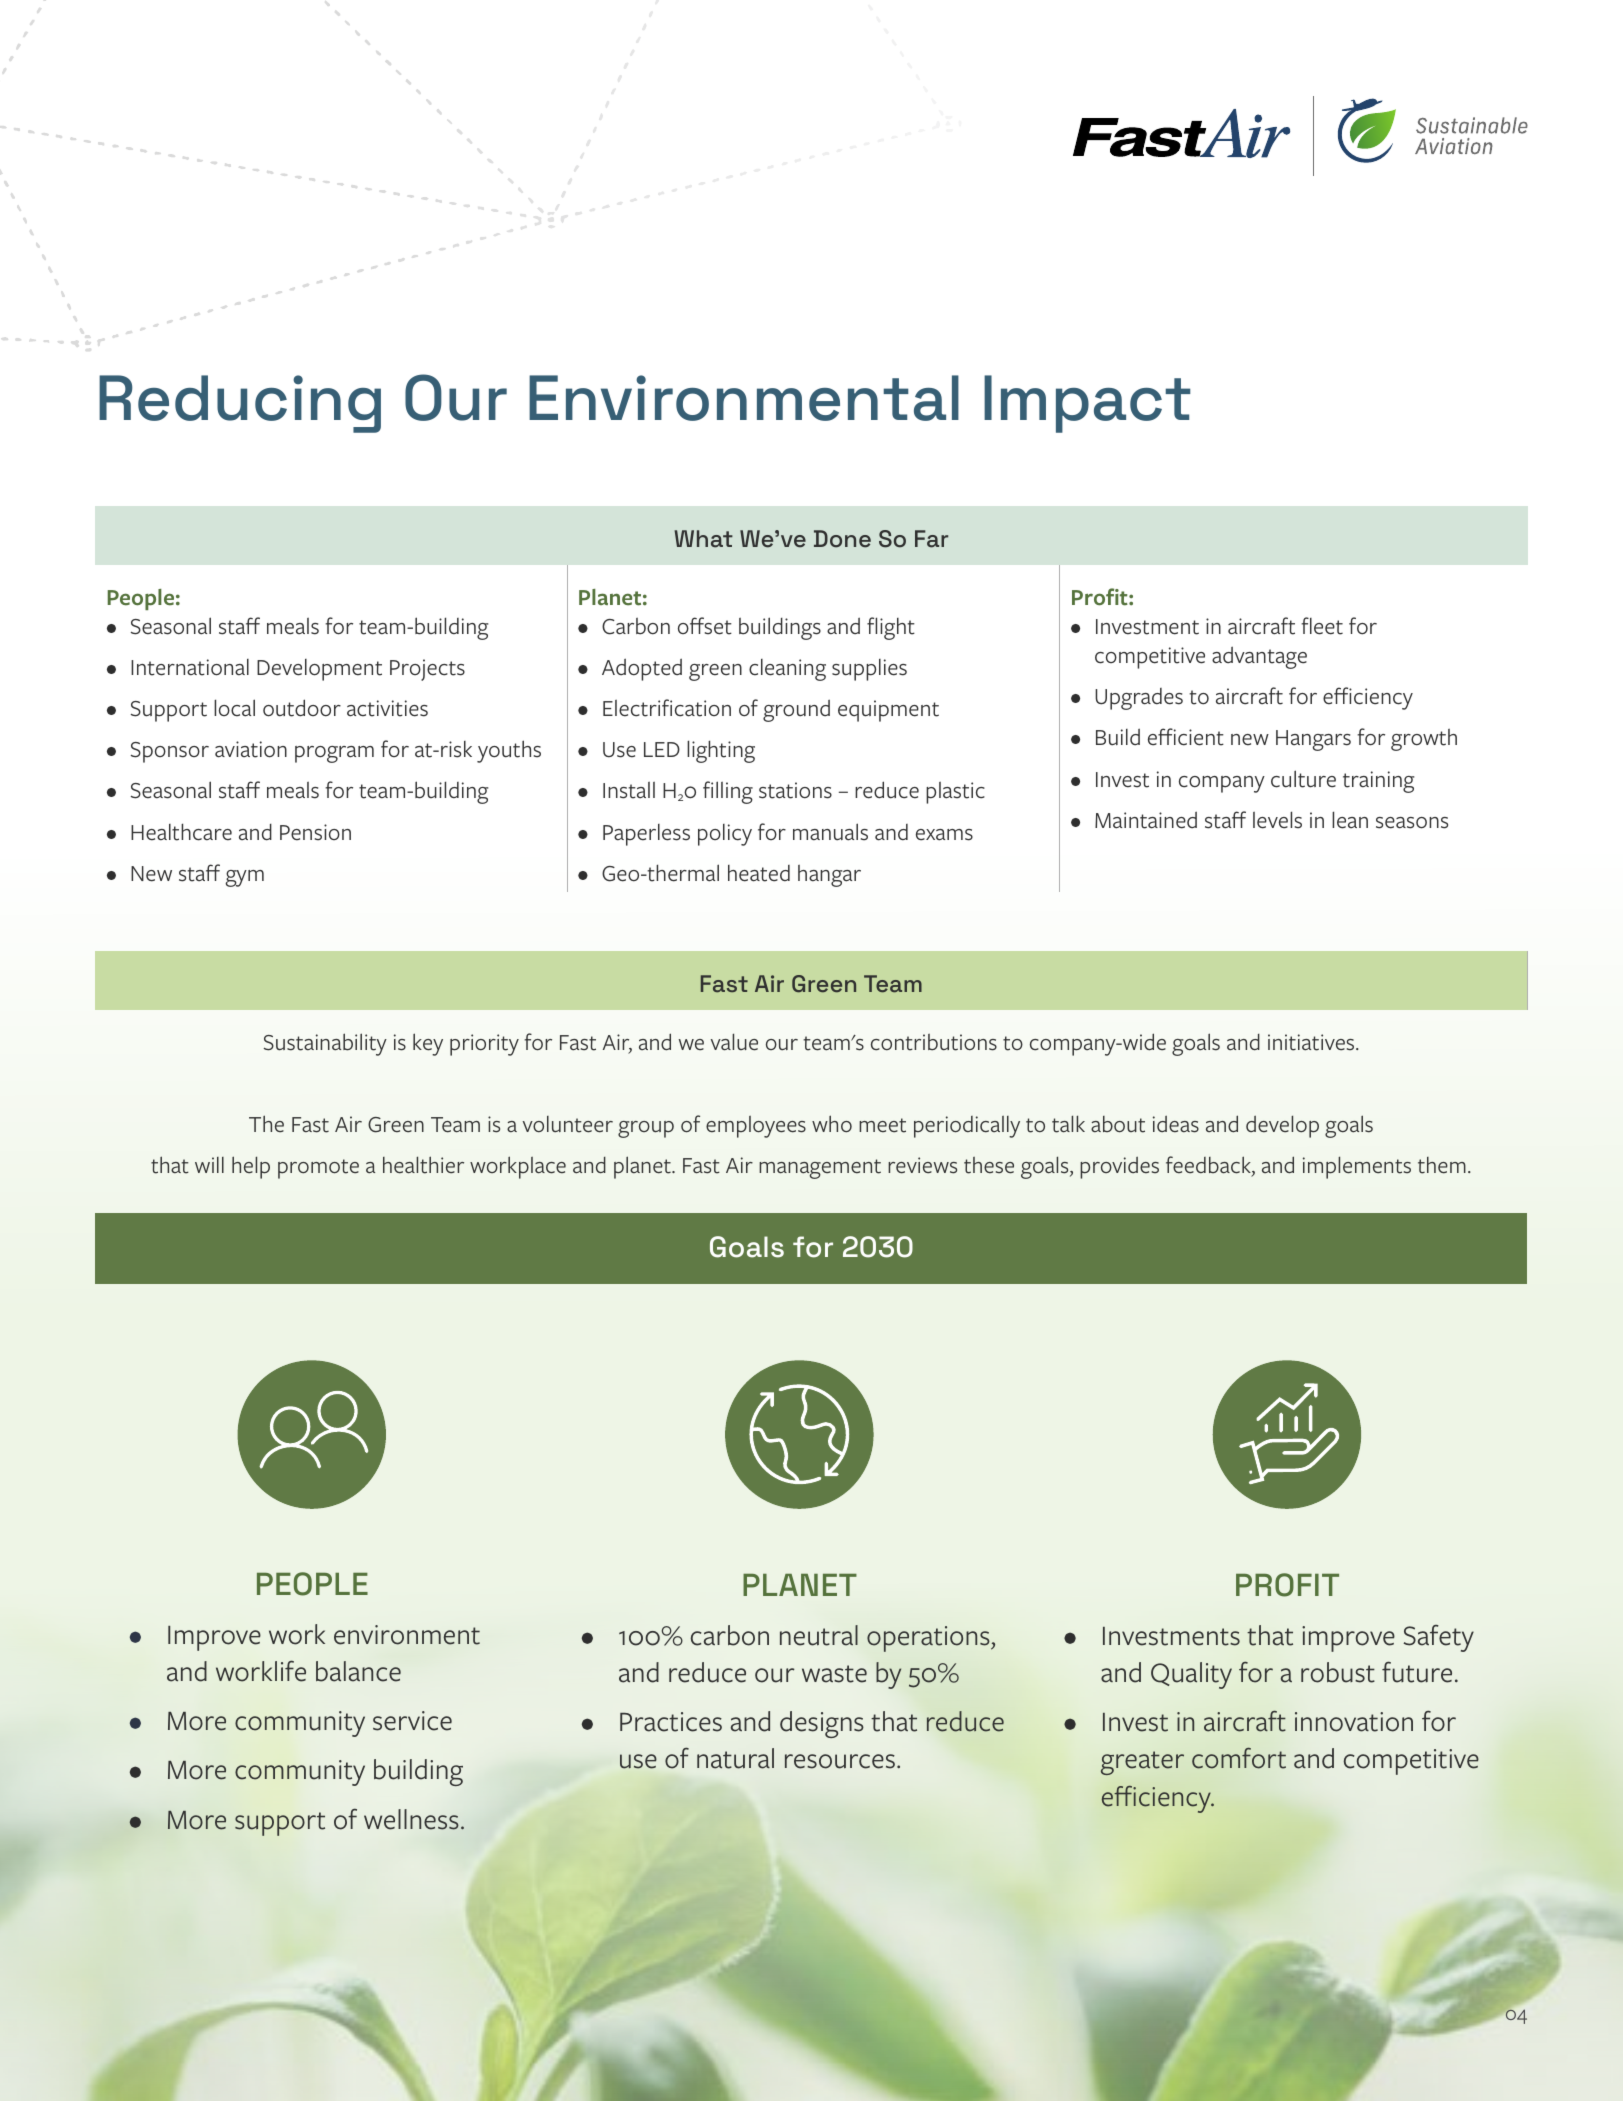  What do you see at coordinates (240, 404) in the document?
I see `Reducing` at bounding box center [240, 404].
